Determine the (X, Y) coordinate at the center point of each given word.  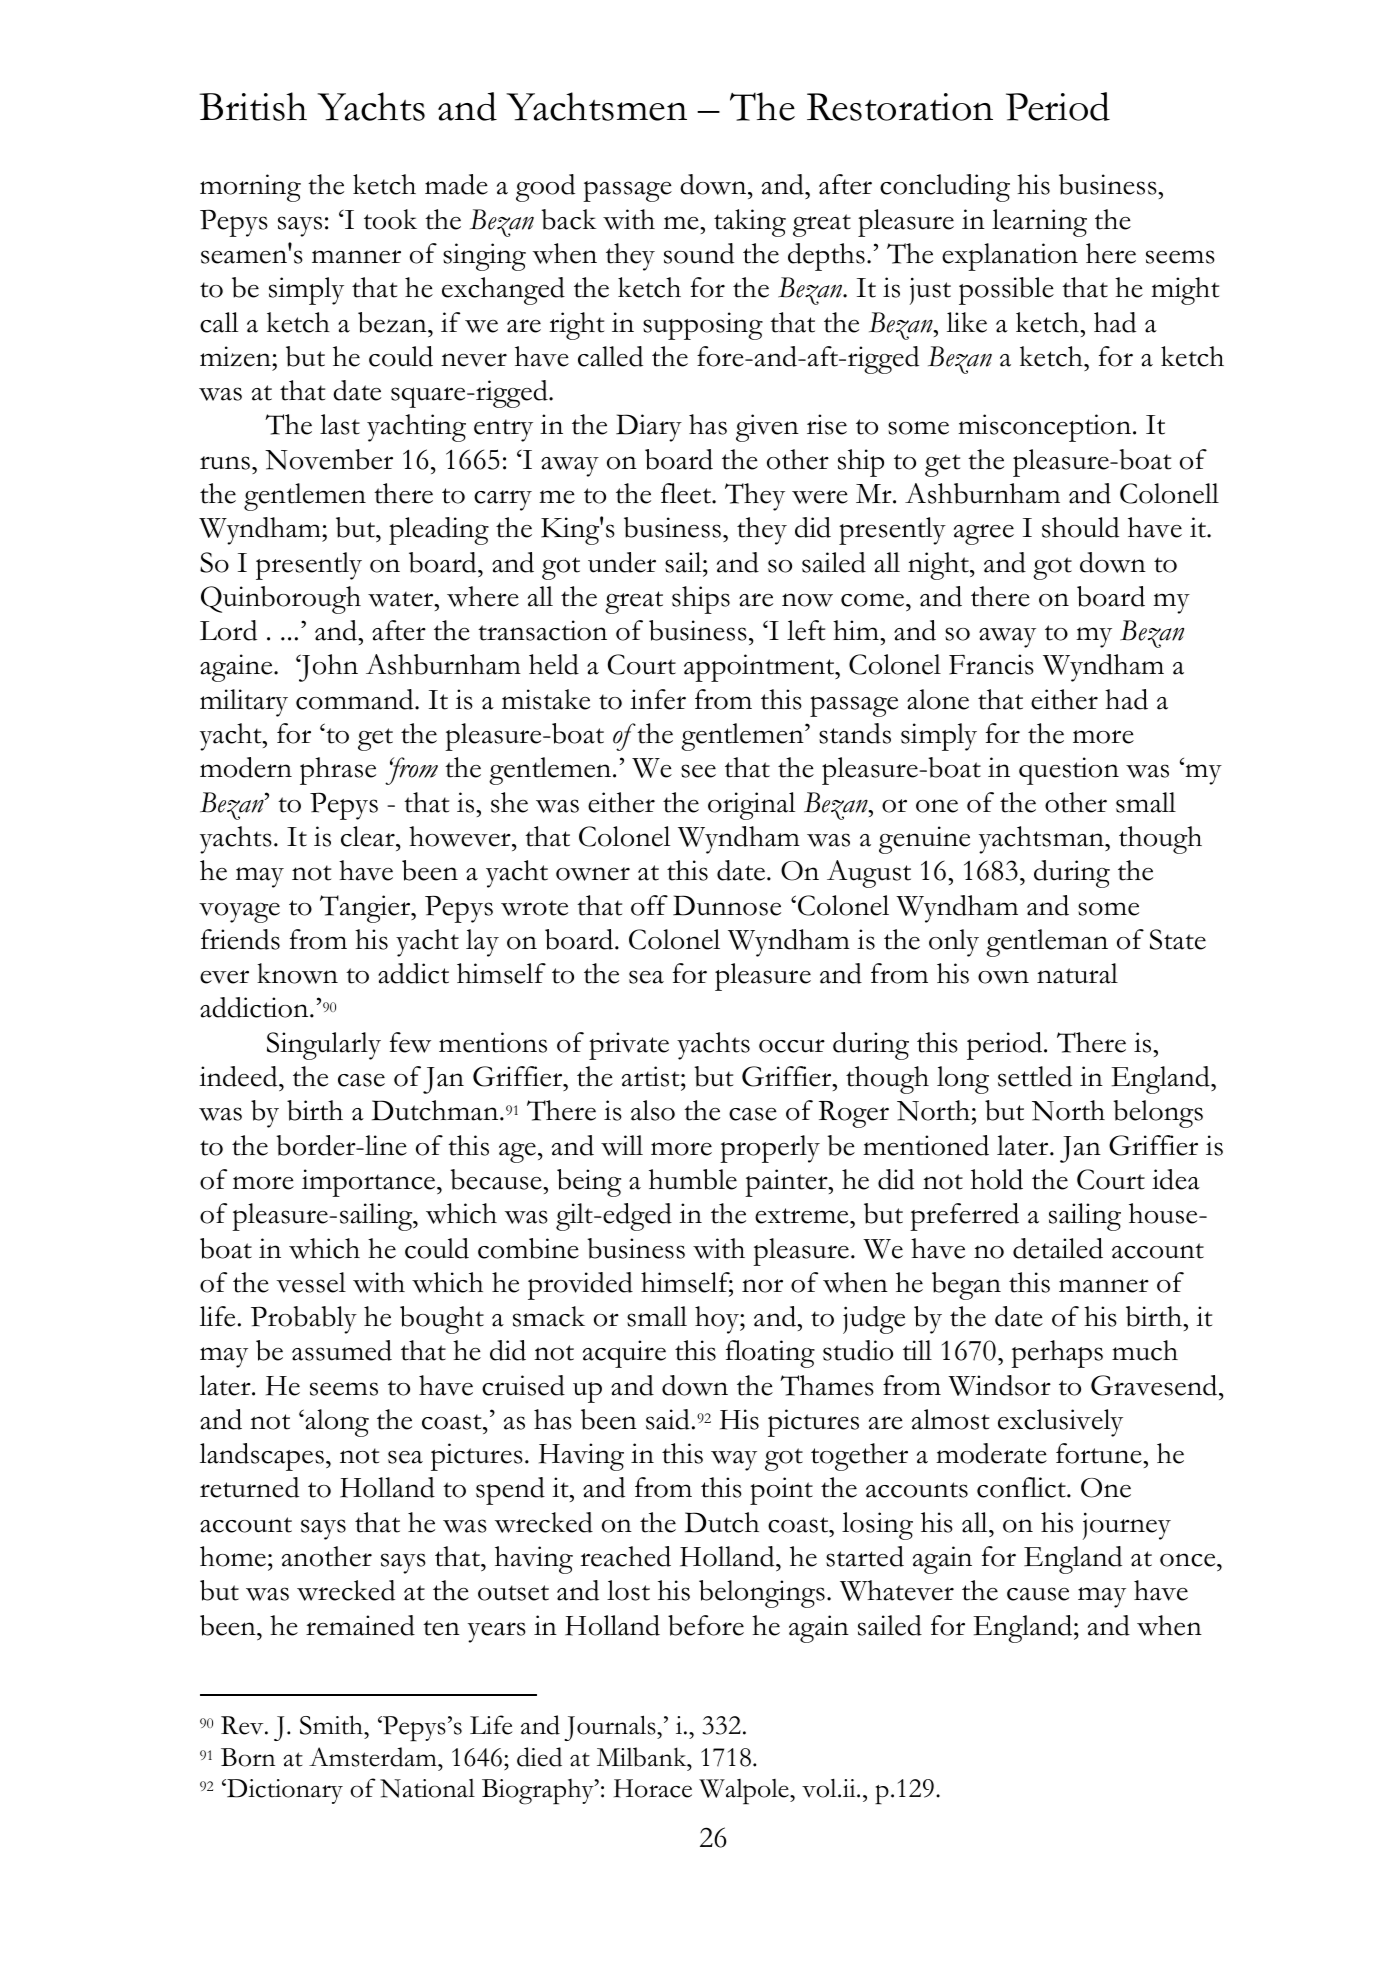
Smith (332, 1725)
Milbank (643, 1757)
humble (693, 1179)
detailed (1058, 1248)
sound (699, 253)
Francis (991, 664)
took (390, 219)
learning (1039, 223)
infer (658, 699)
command (356, 699)
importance (370, 1183)
